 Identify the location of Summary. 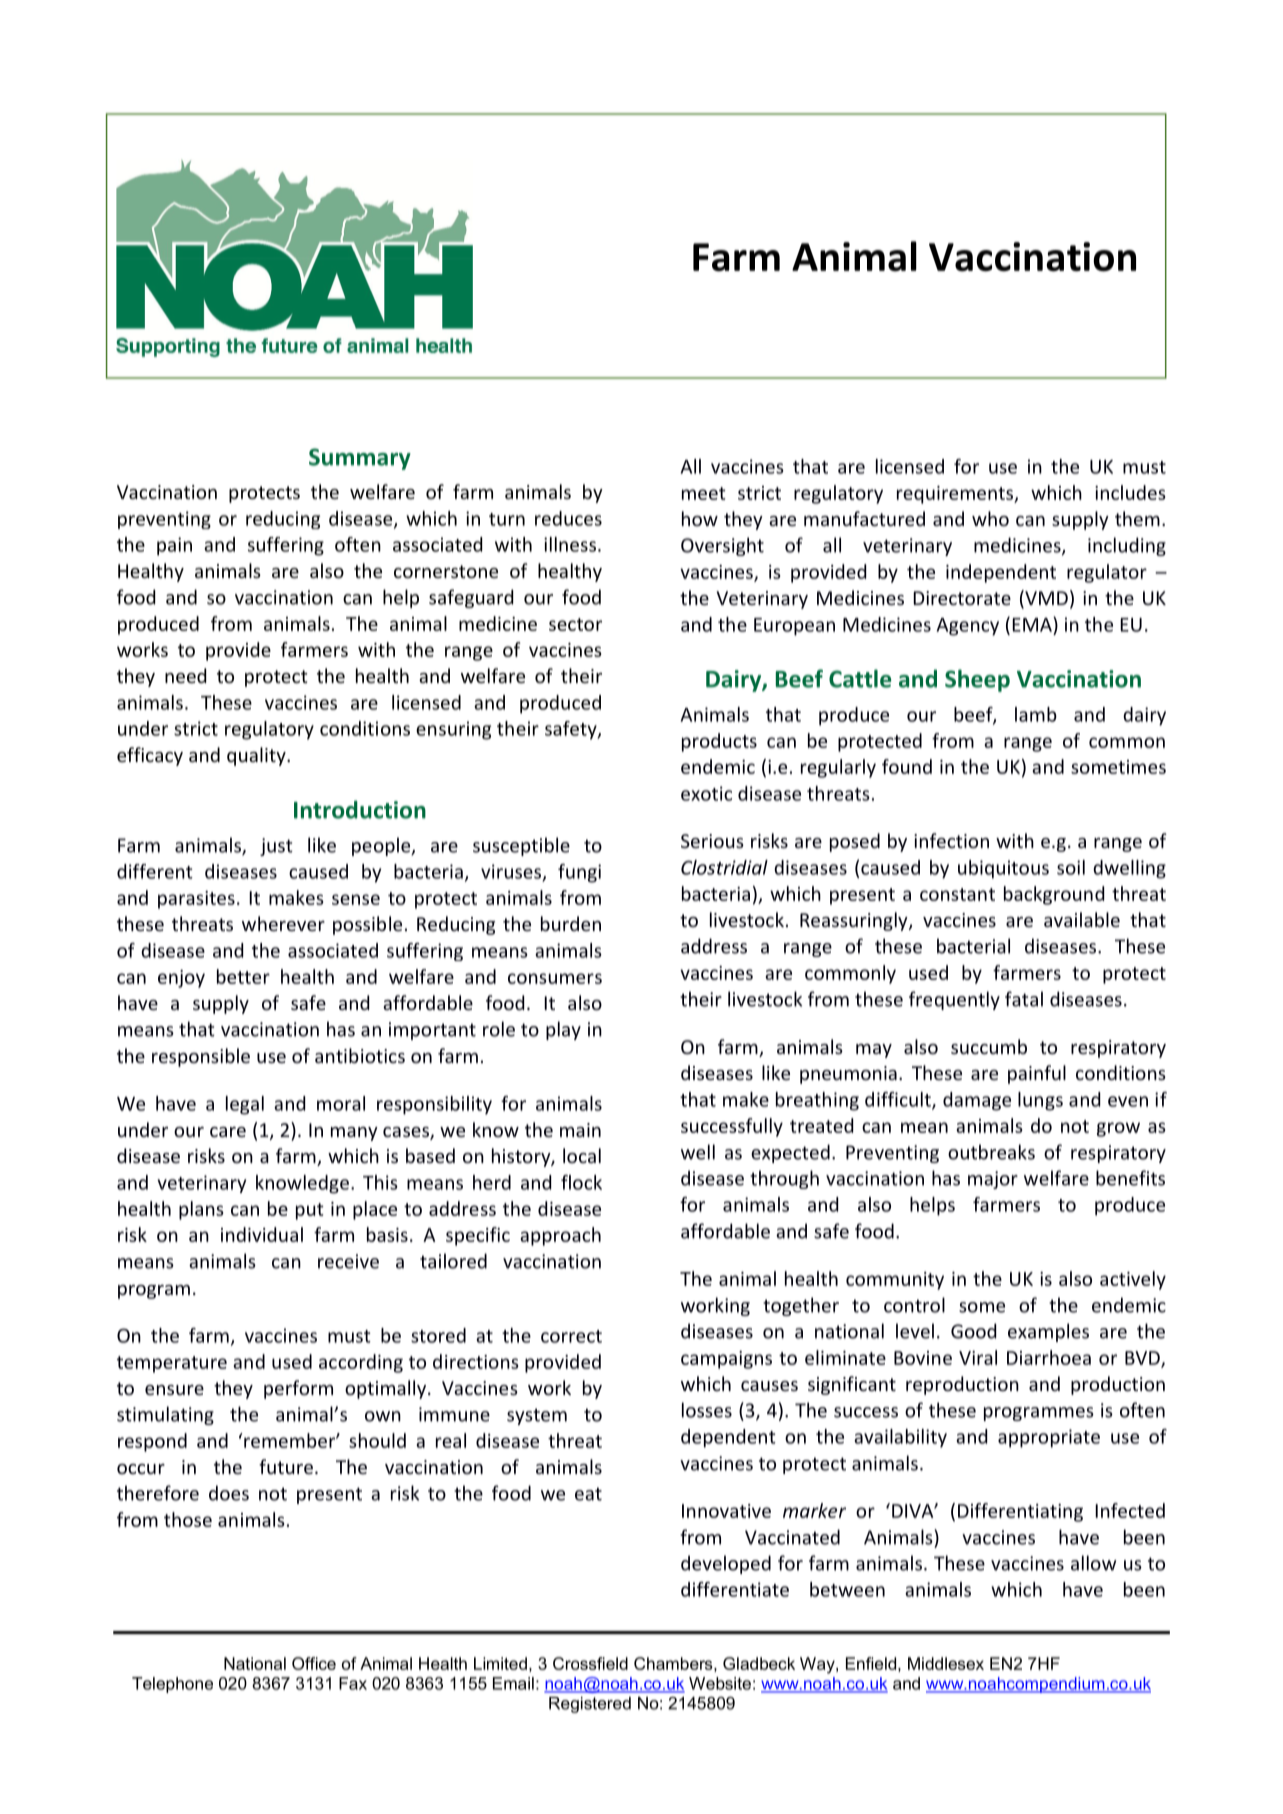
(360, 459).
